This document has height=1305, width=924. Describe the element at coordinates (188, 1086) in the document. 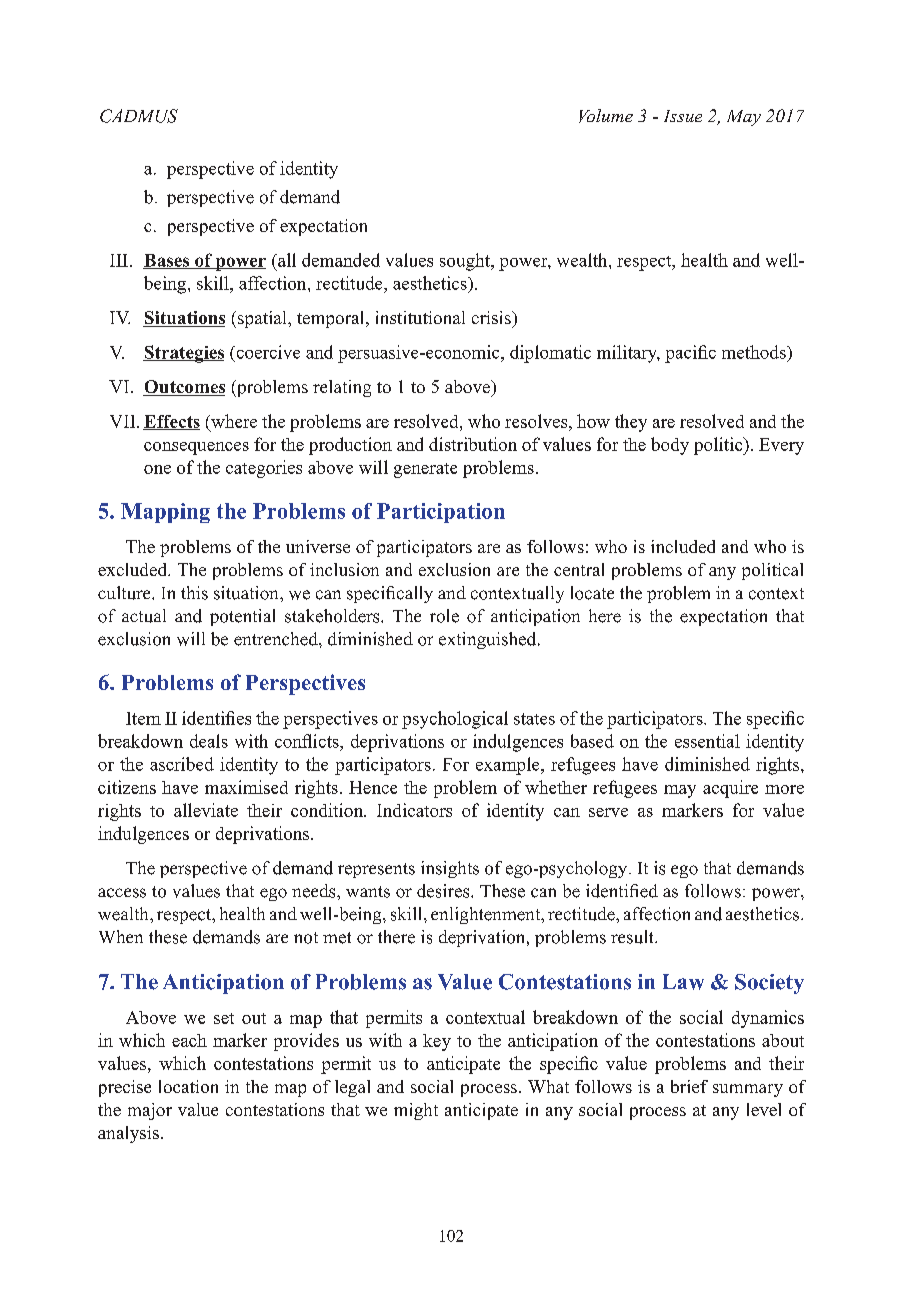

I see `location` at that location.
